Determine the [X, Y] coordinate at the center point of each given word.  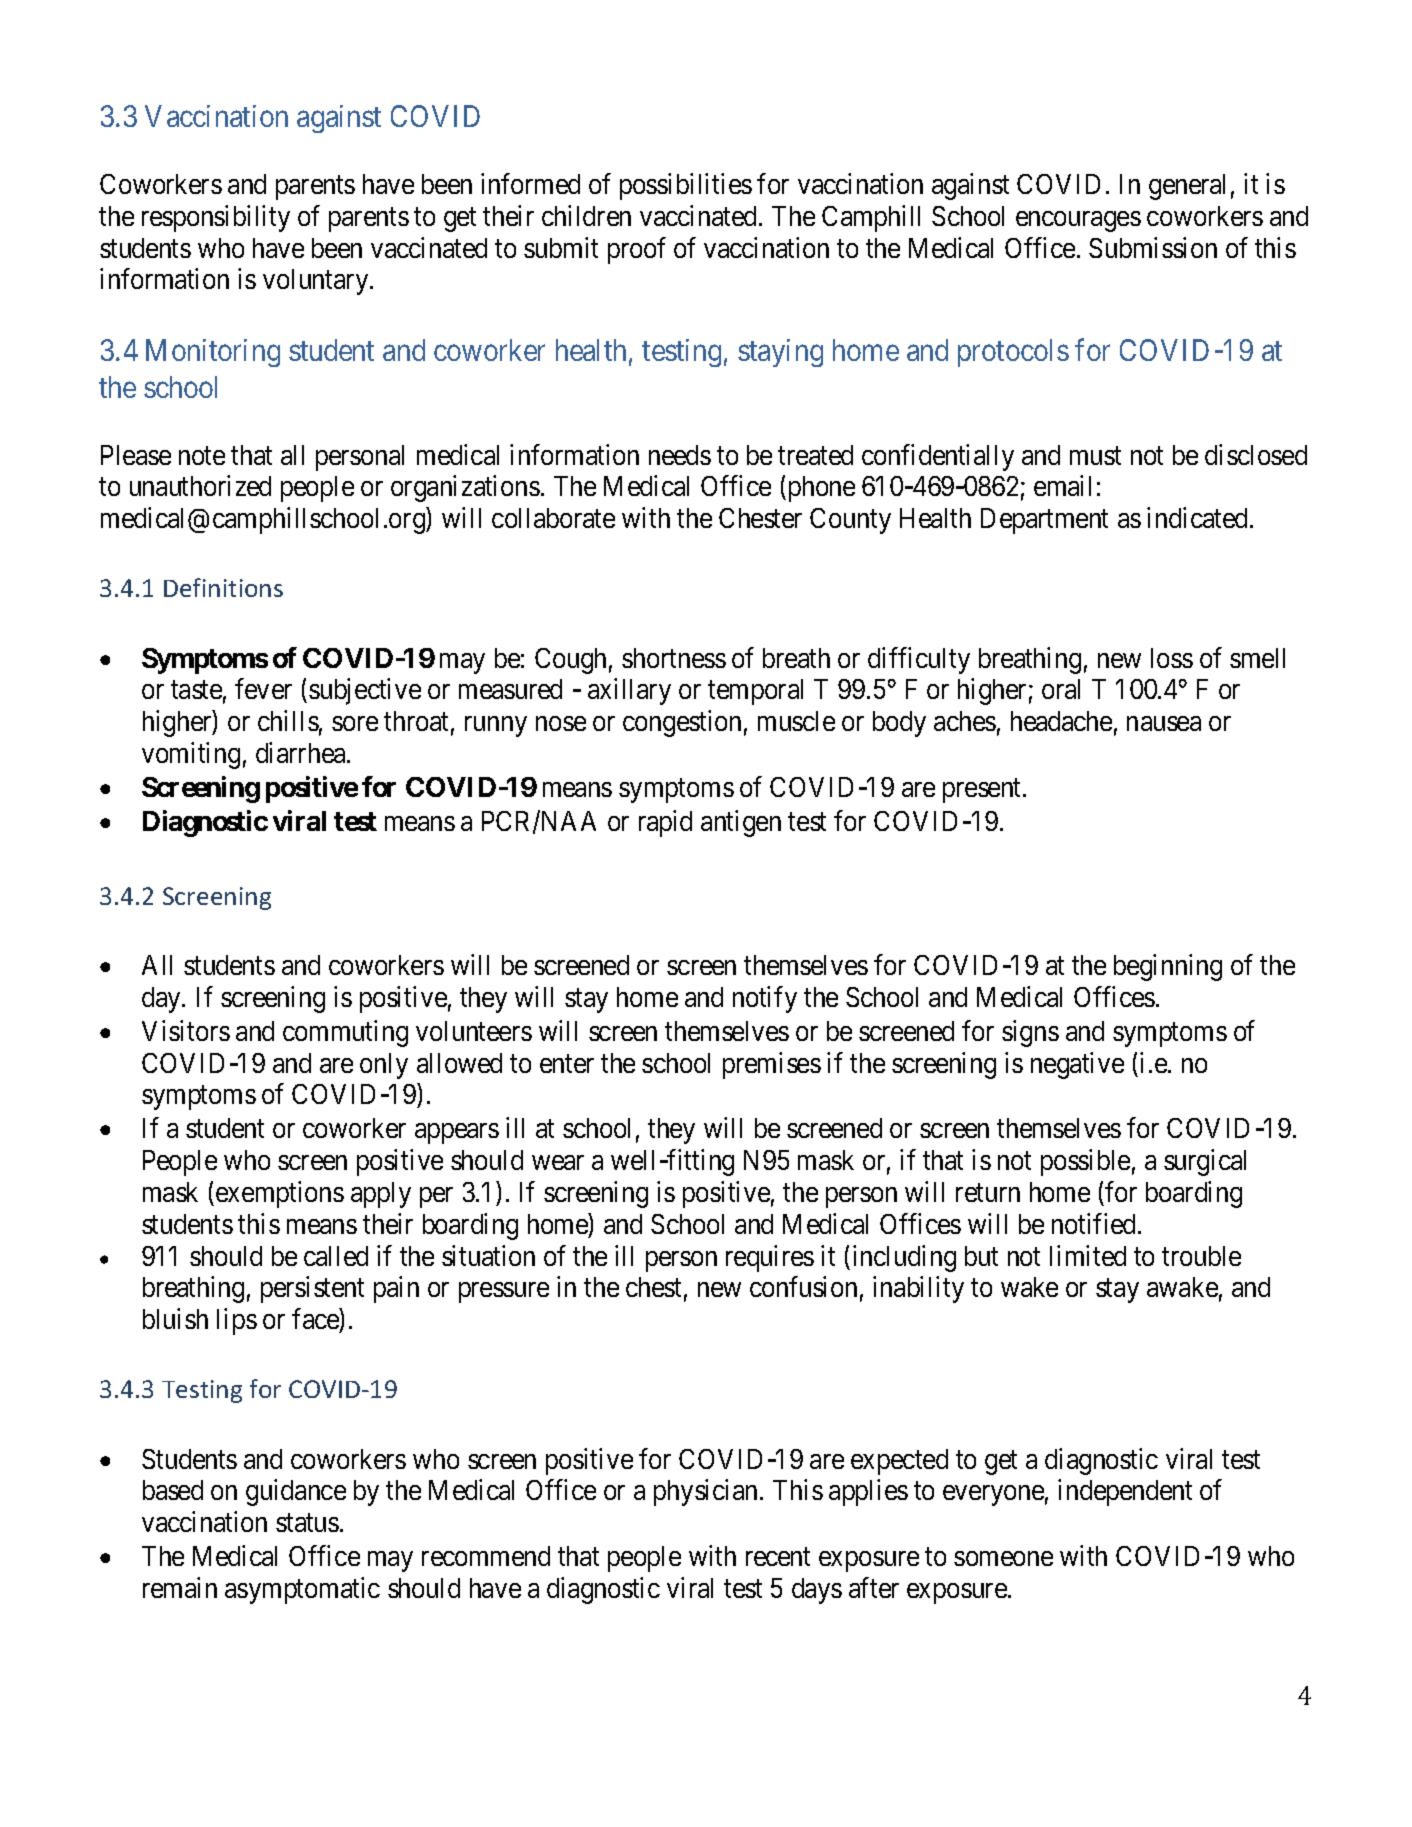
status [307, 1523]
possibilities [686, 186]
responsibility [216, 218]
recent [778, 1557]
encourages [1078, 221]
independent [1125, 1492]
